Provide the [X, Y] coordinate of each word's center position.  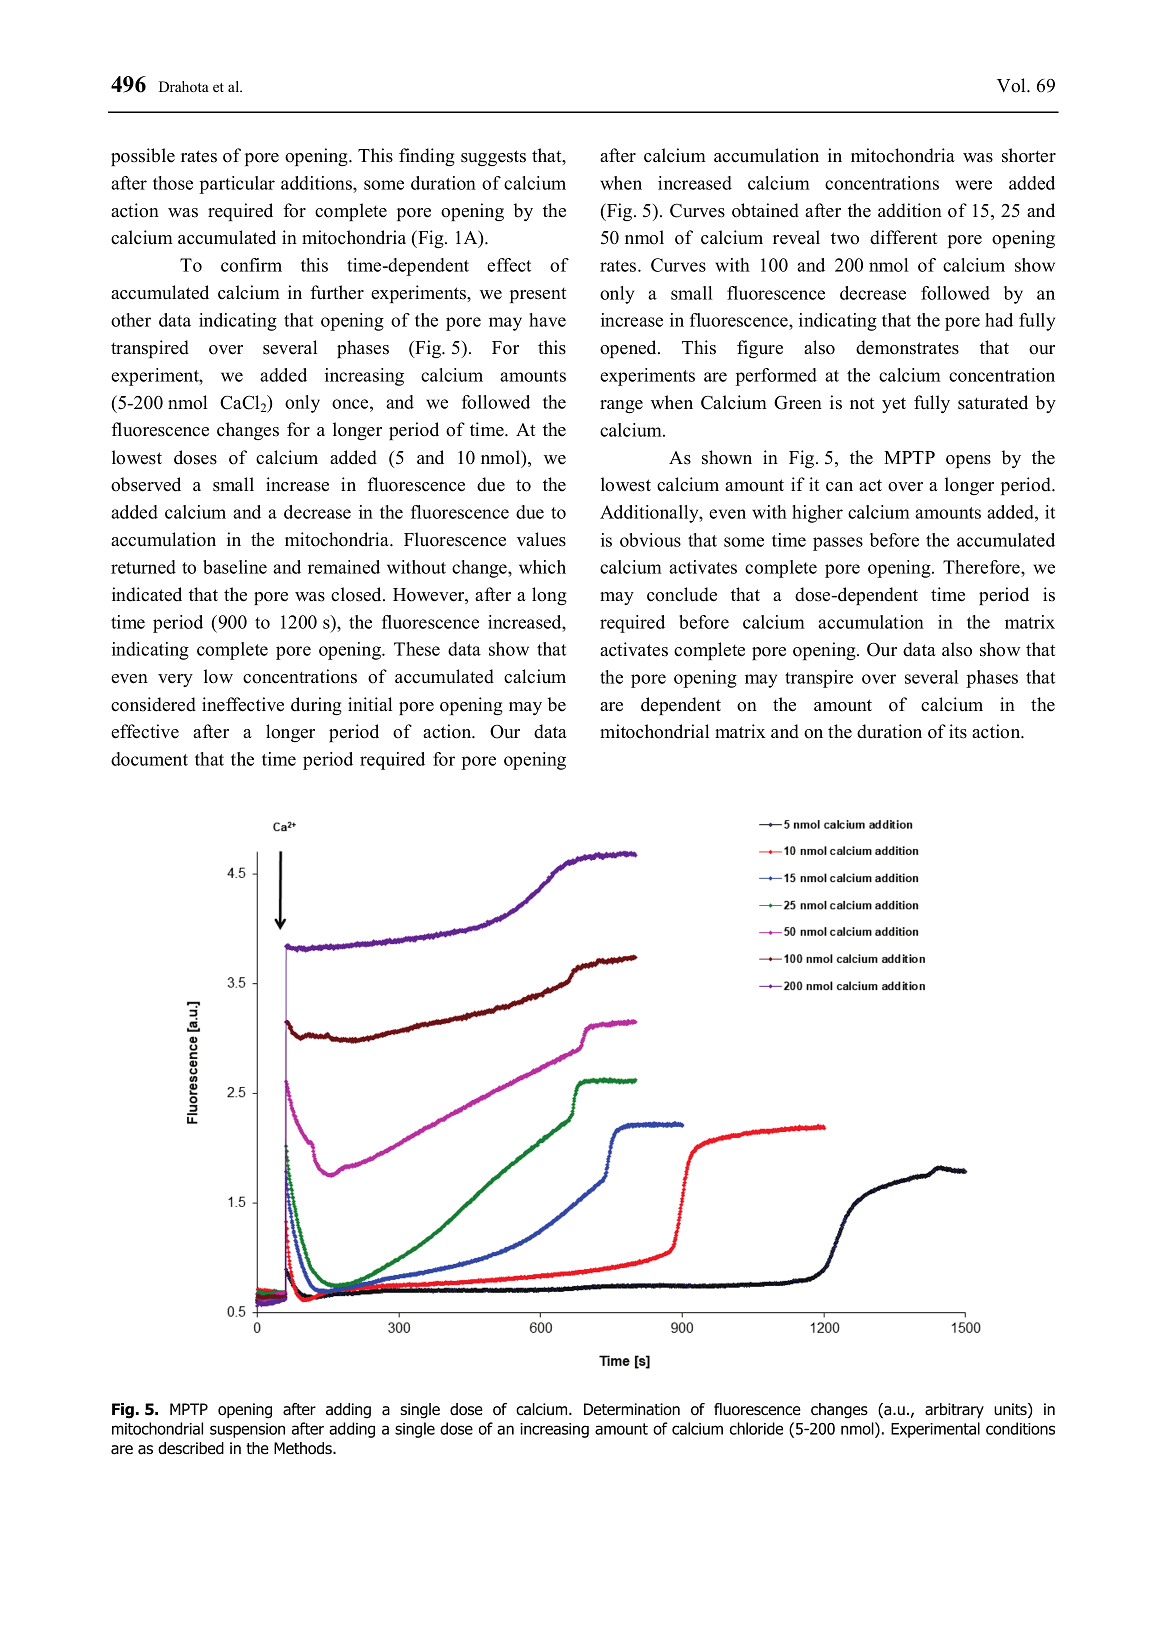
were [973, 185]
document [149, 759]
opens [968, 461]
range [621, 407]
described [191, 1448]
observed [146, 484]
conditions [1020, 1428]
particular [237, 185]
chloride [756, 1428]
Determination [632, 1409]
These [417, 649]
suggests [493, 158]
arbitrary [954, 1410]
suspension [247, 1430]
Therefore [982, 568]
